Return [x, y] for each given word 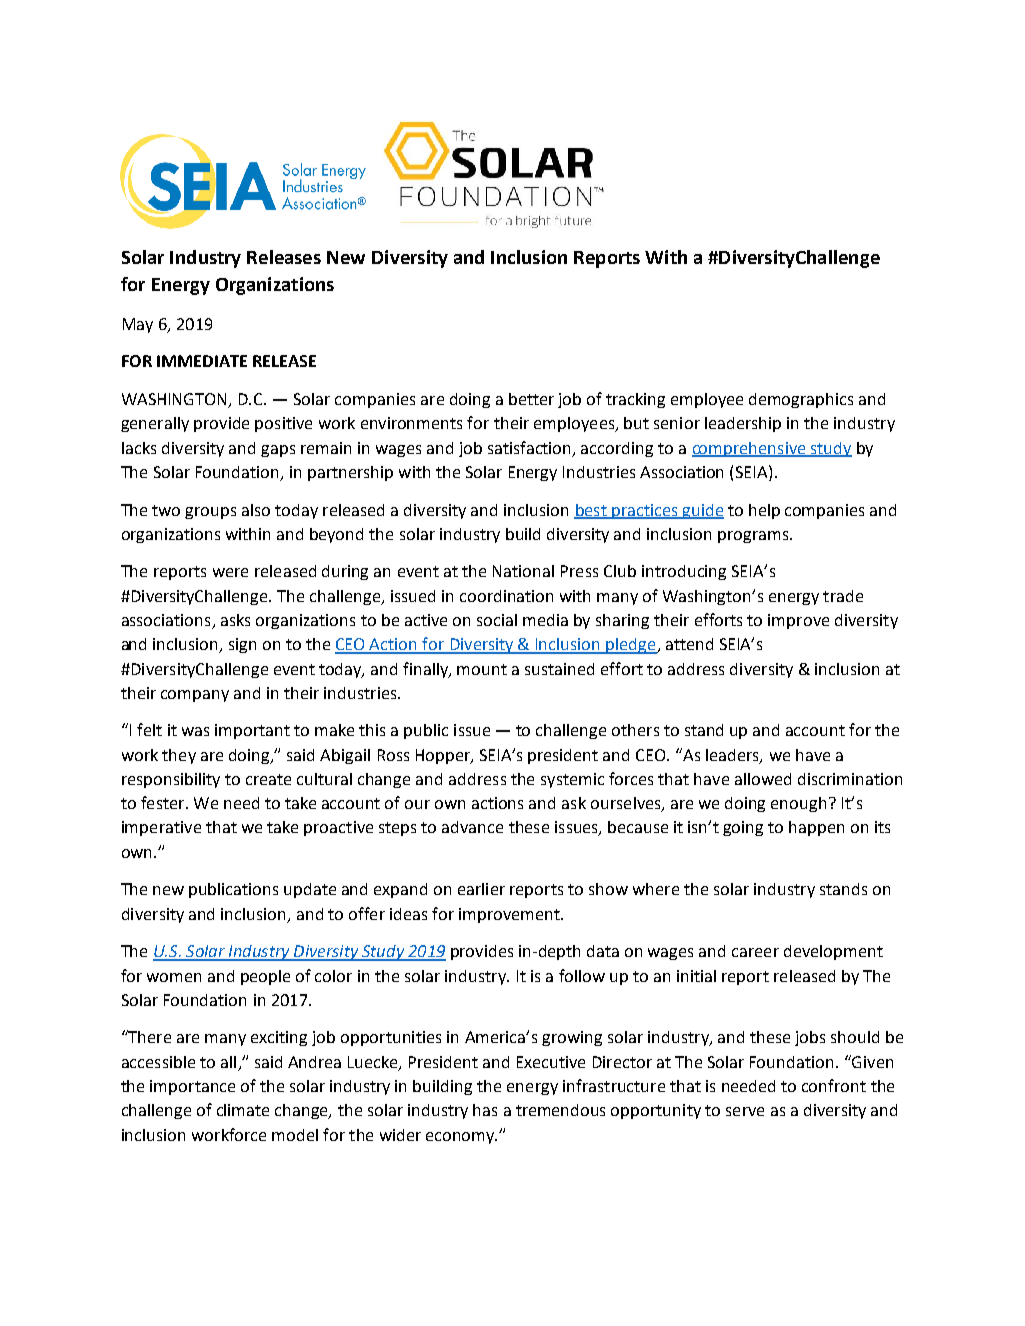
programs [754, 537]
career [755, 952]
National [523, 571]
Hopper [444, 756]
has [485, 1110]
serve [745, 1111]
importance [192, 1087]
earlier [481, 889]
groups [210, 513]
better [531, 399]
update [310, 890]
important [252, 731]
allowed [763, 779]
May [138, 325]
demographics [801, 400]
